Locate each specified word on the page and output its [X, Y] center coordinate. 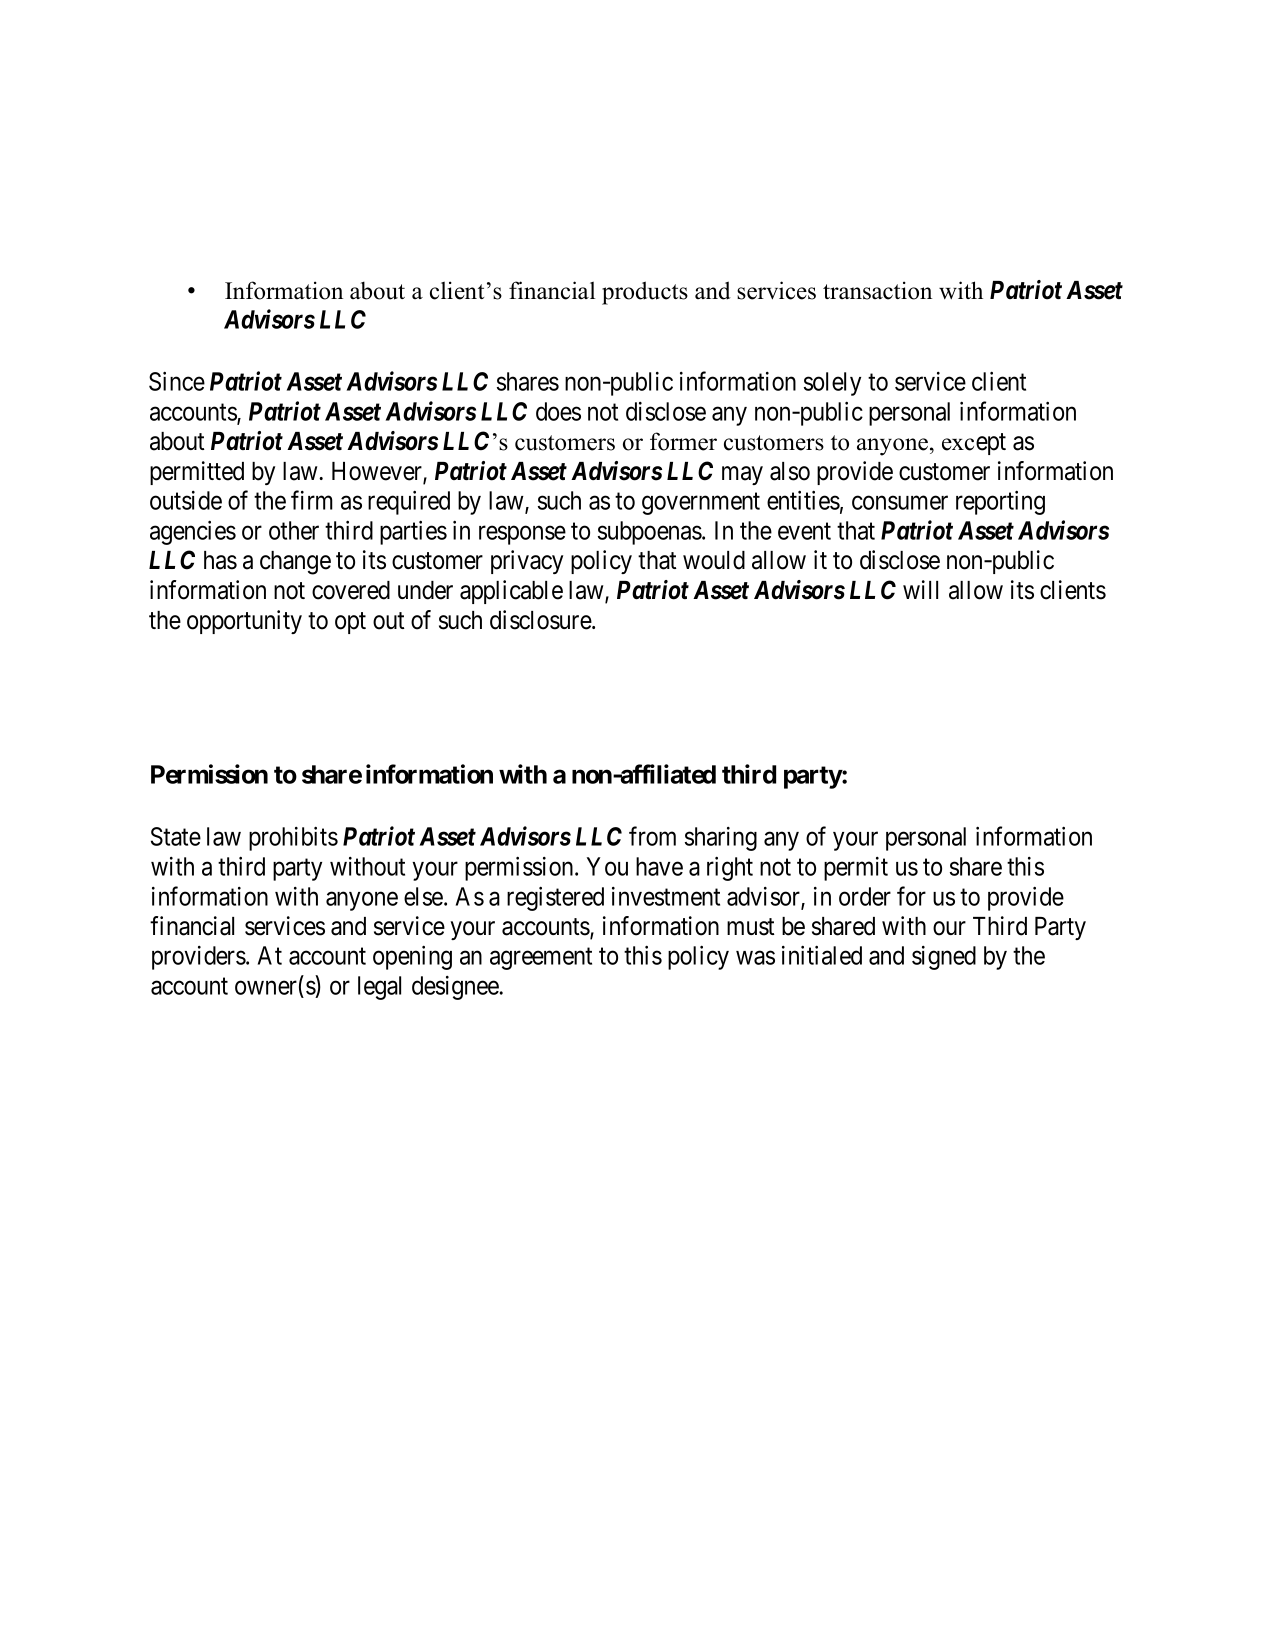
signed [944, 958]
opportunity [244, 622]
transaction [877, 290]
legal [379, 988]
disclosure [541, 620]
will [920, 589]
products [645, 293]
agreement [541, 959]
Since [177, 381]
